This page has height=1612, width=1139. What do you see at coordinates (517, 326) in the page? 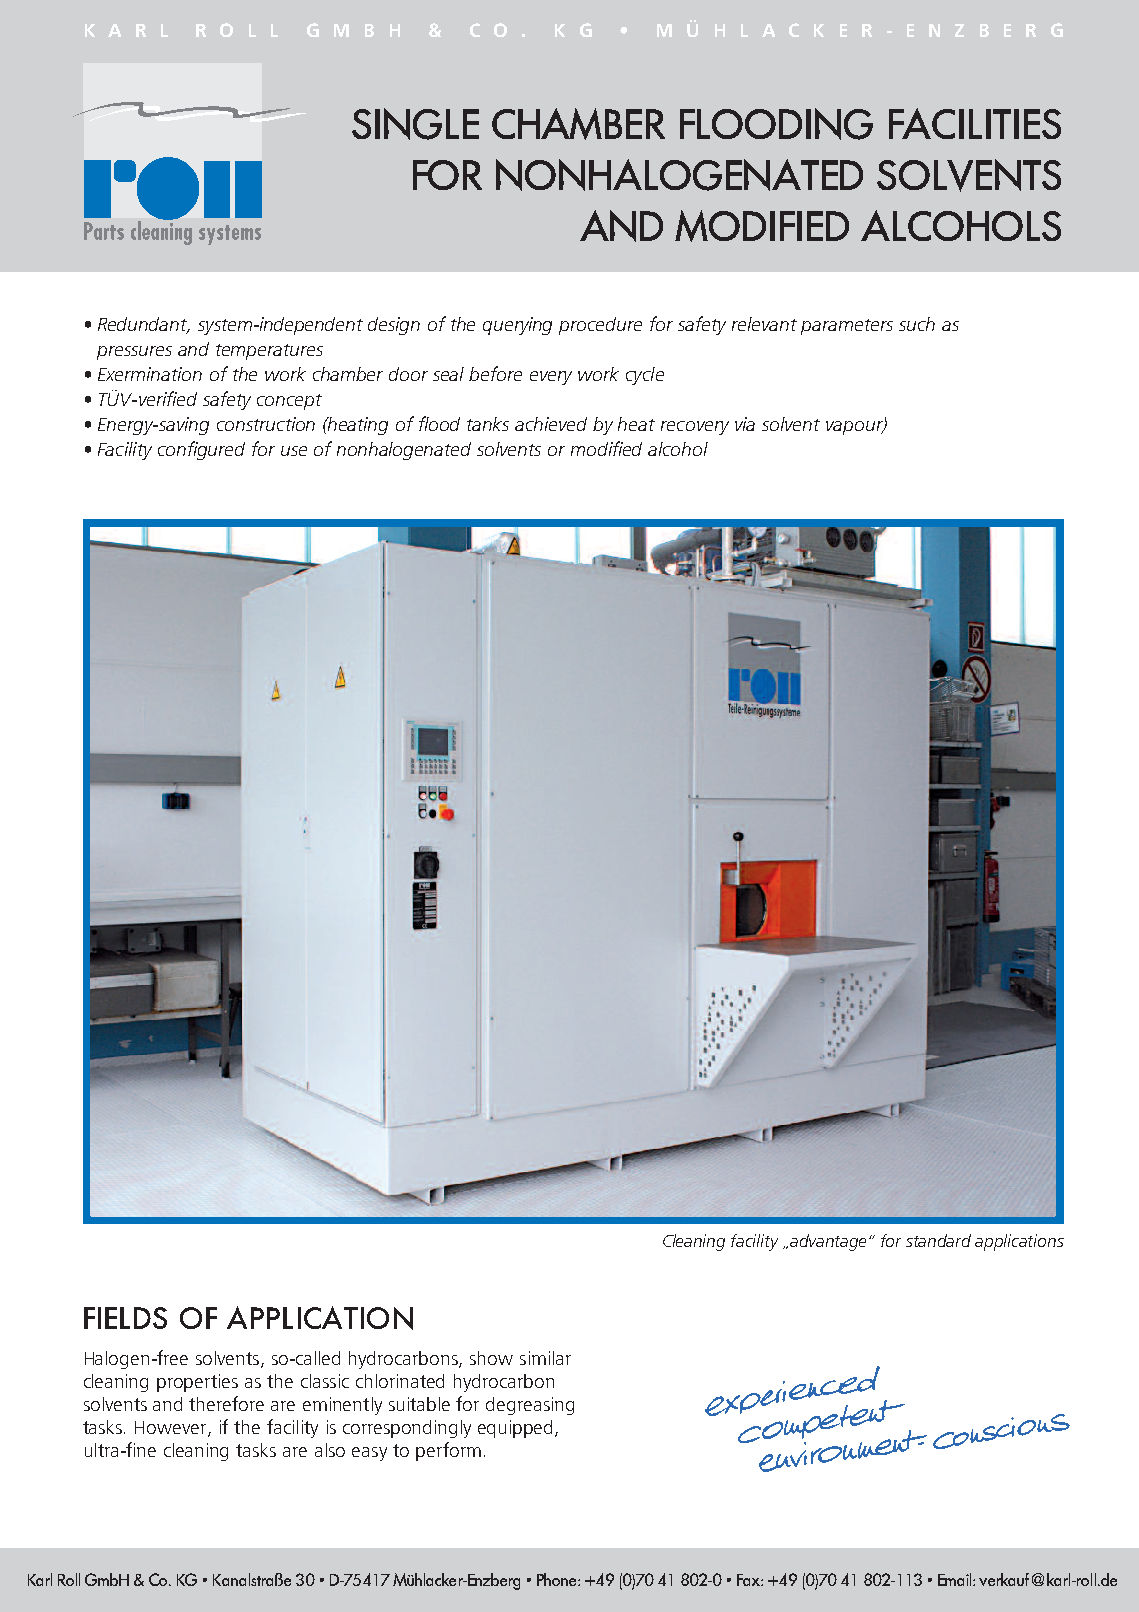
I see `querying` at bounding box center [517, 326].
